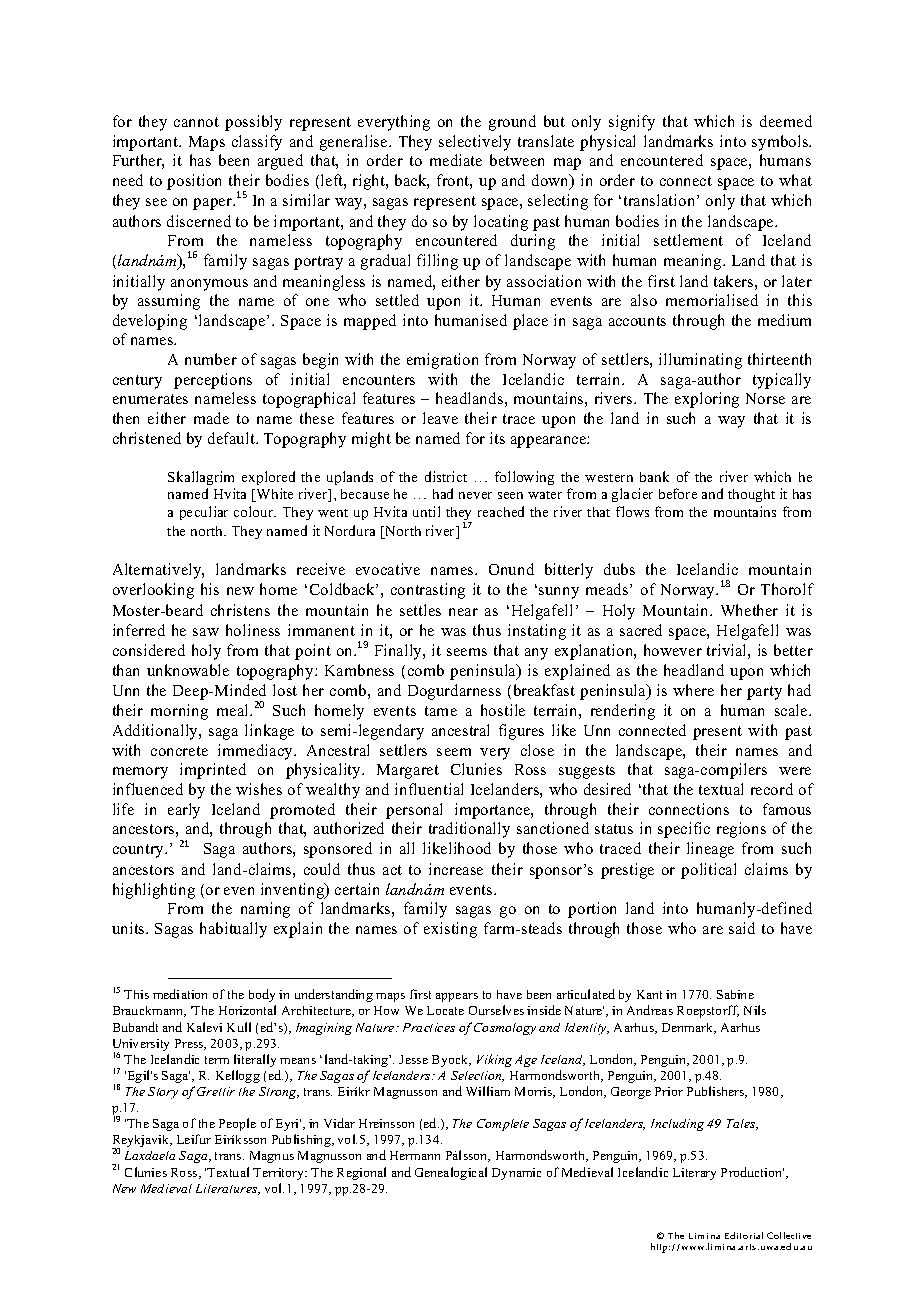 The width and height of the image is (924, 1308). What do you see at coordinates (194, 182) in the image?
I see `position` at bounding box center [194, 182].
